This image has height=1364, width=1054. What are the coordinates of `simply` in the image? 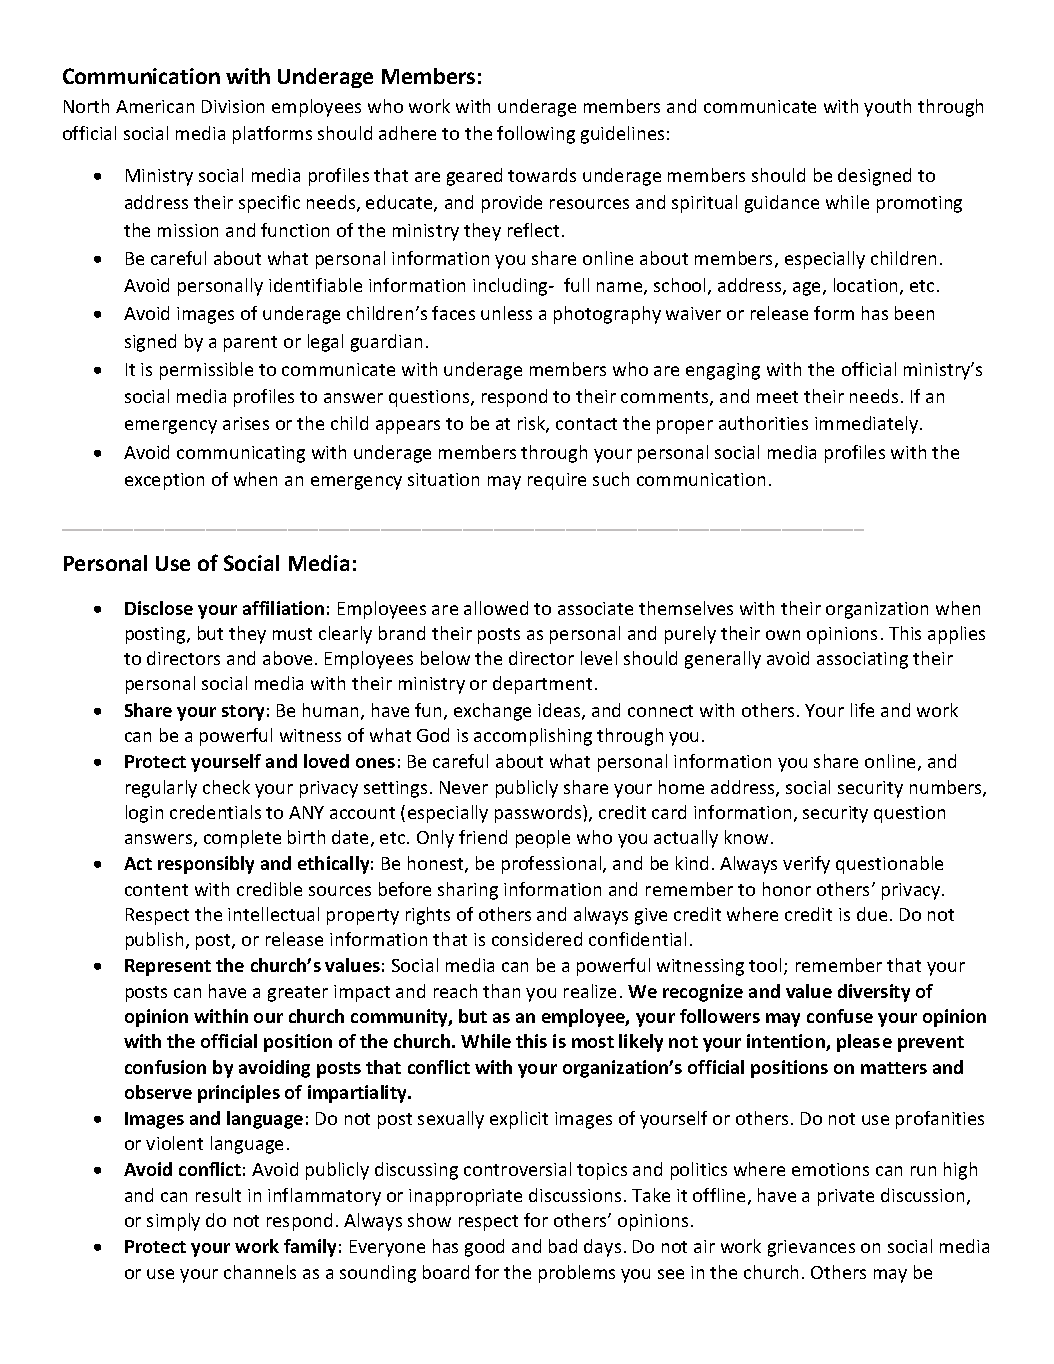 It's located at (173, 1222).
